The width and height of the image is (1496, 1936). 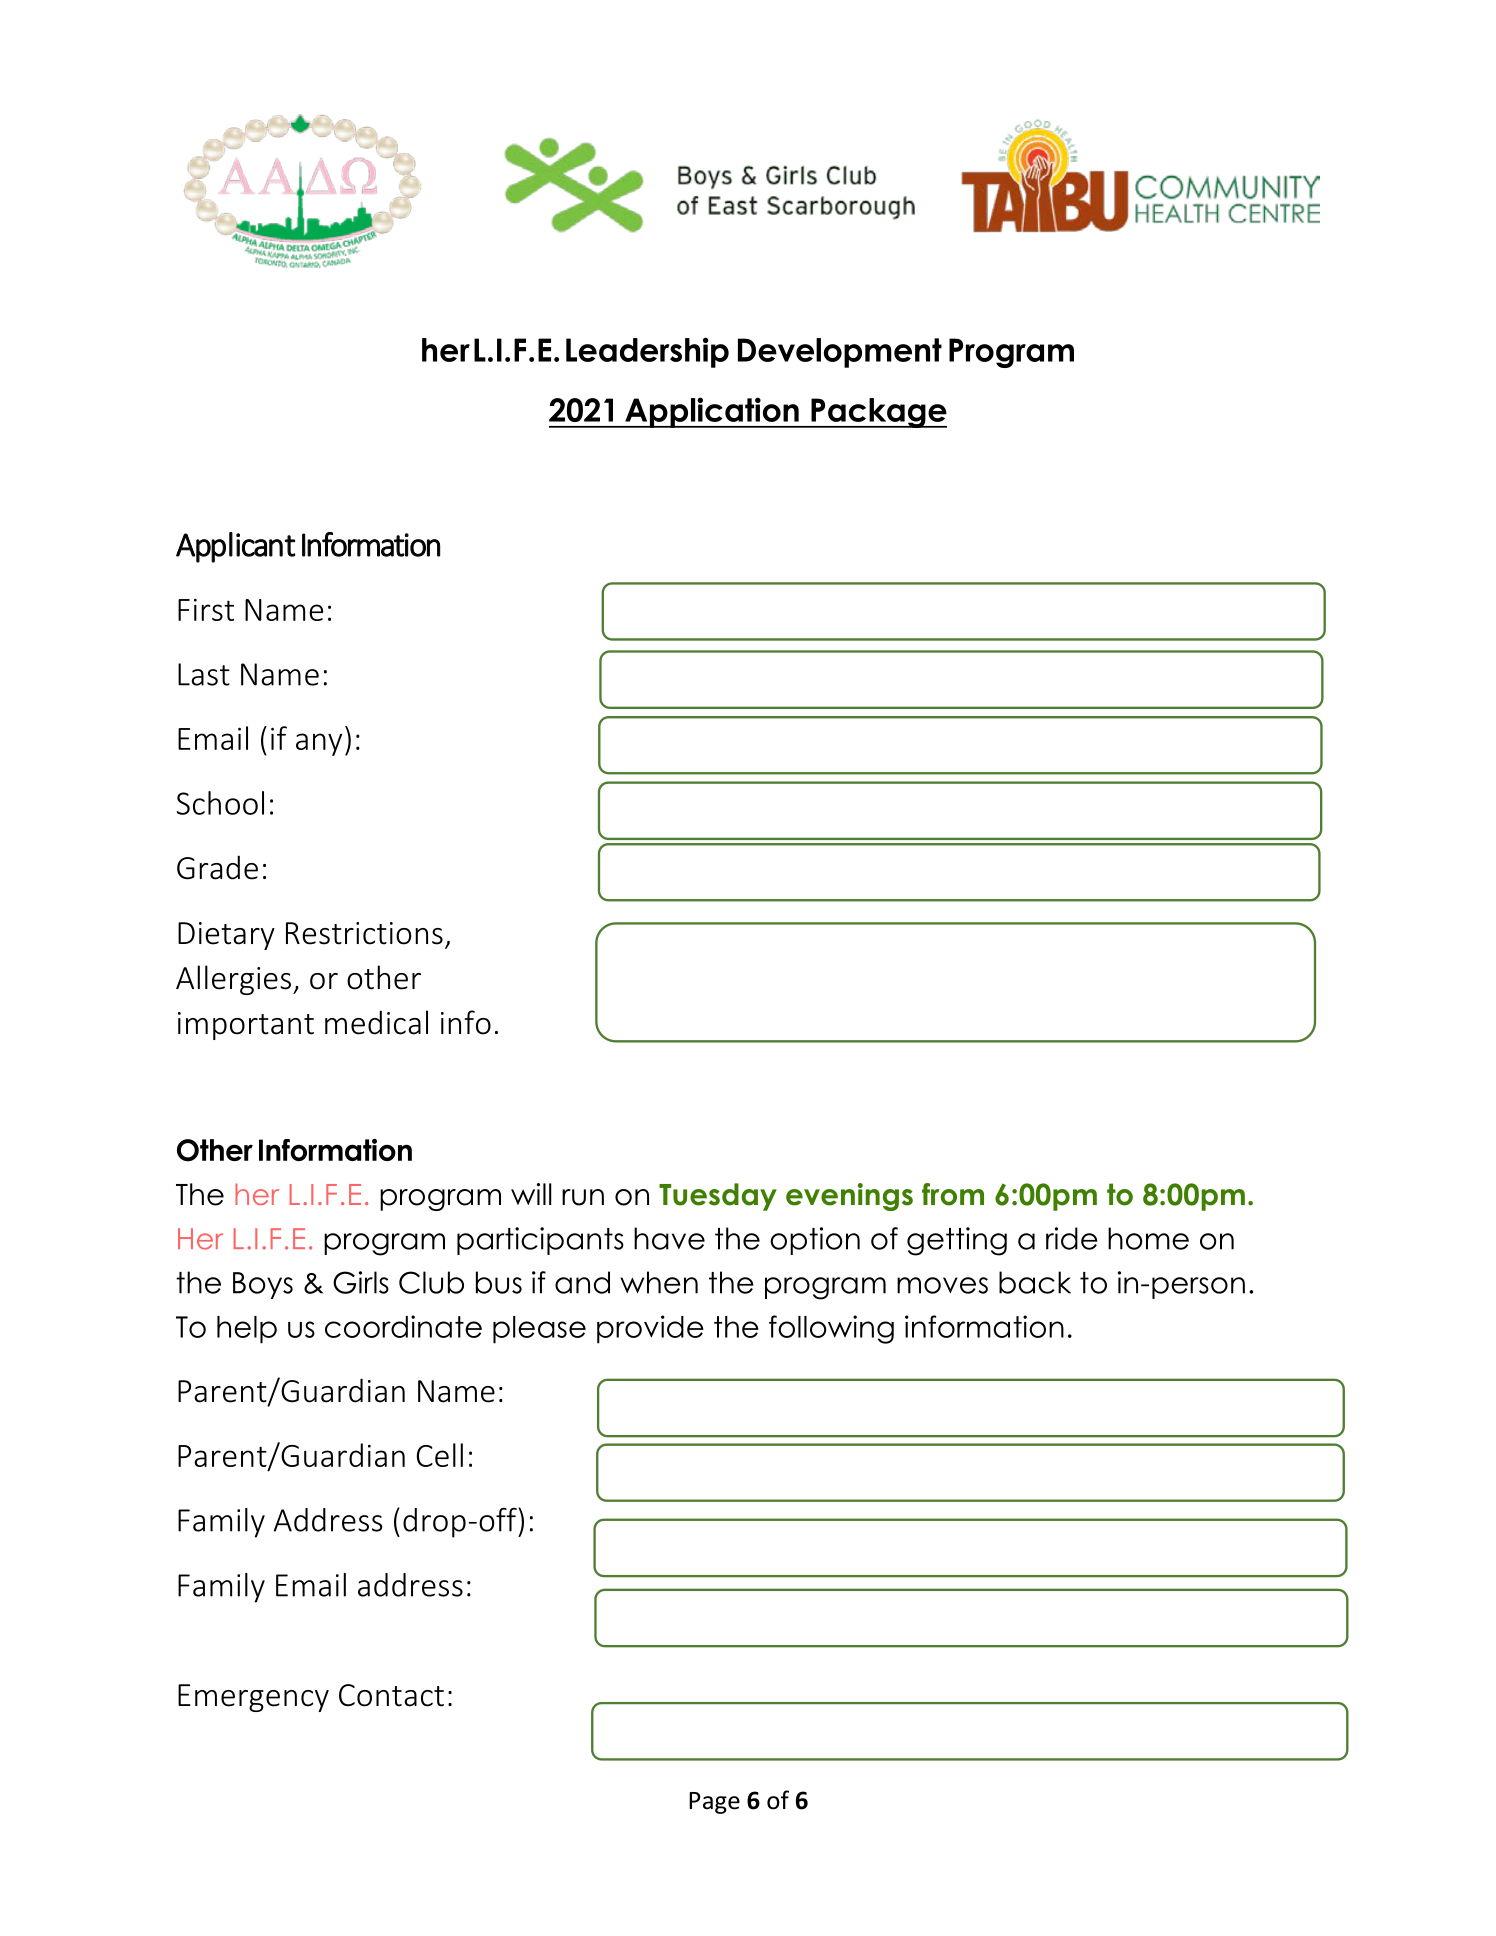 I want to click on Page, so click(x=714, y=1803).
